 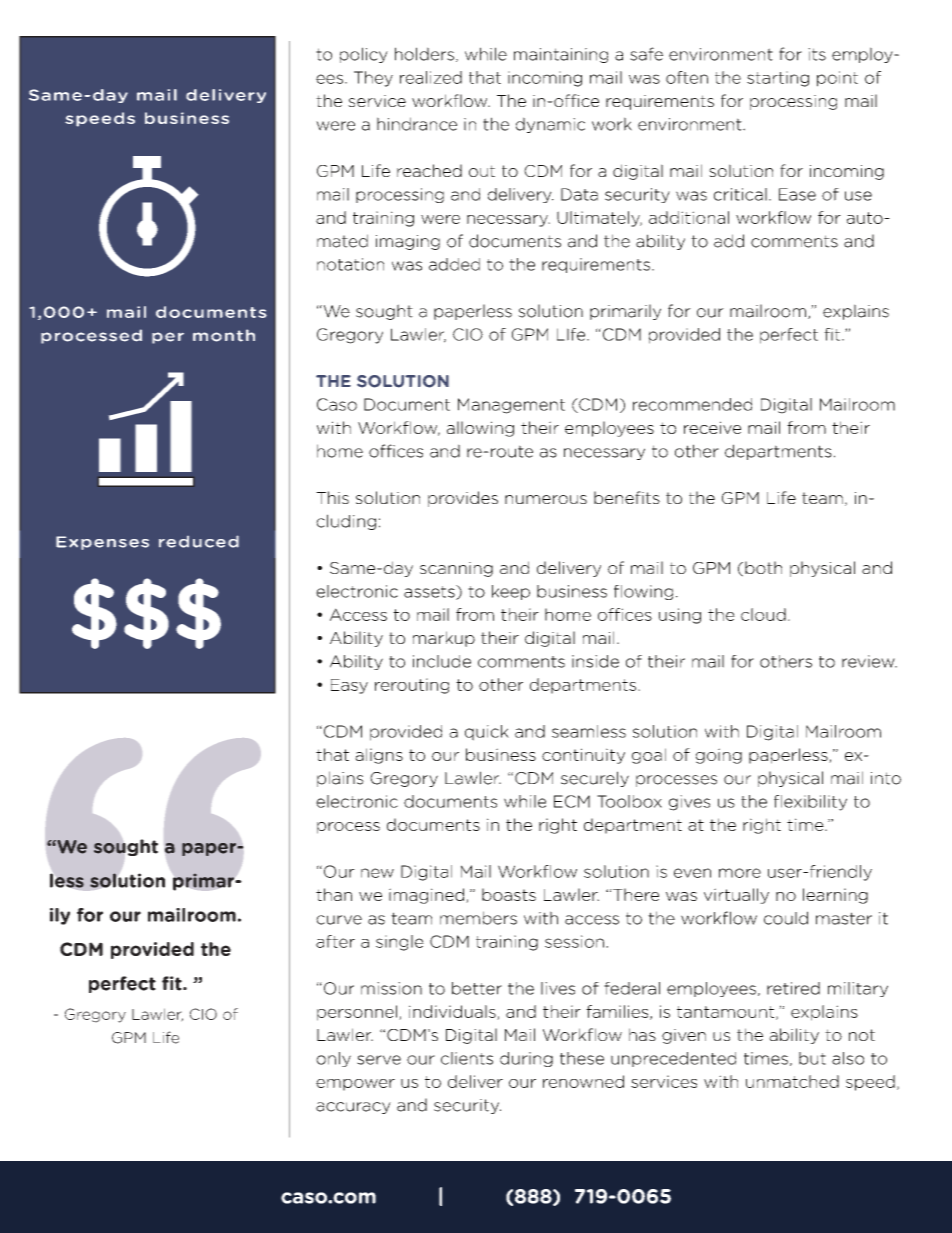 I want to click on month, so click(x=224, y=335).
